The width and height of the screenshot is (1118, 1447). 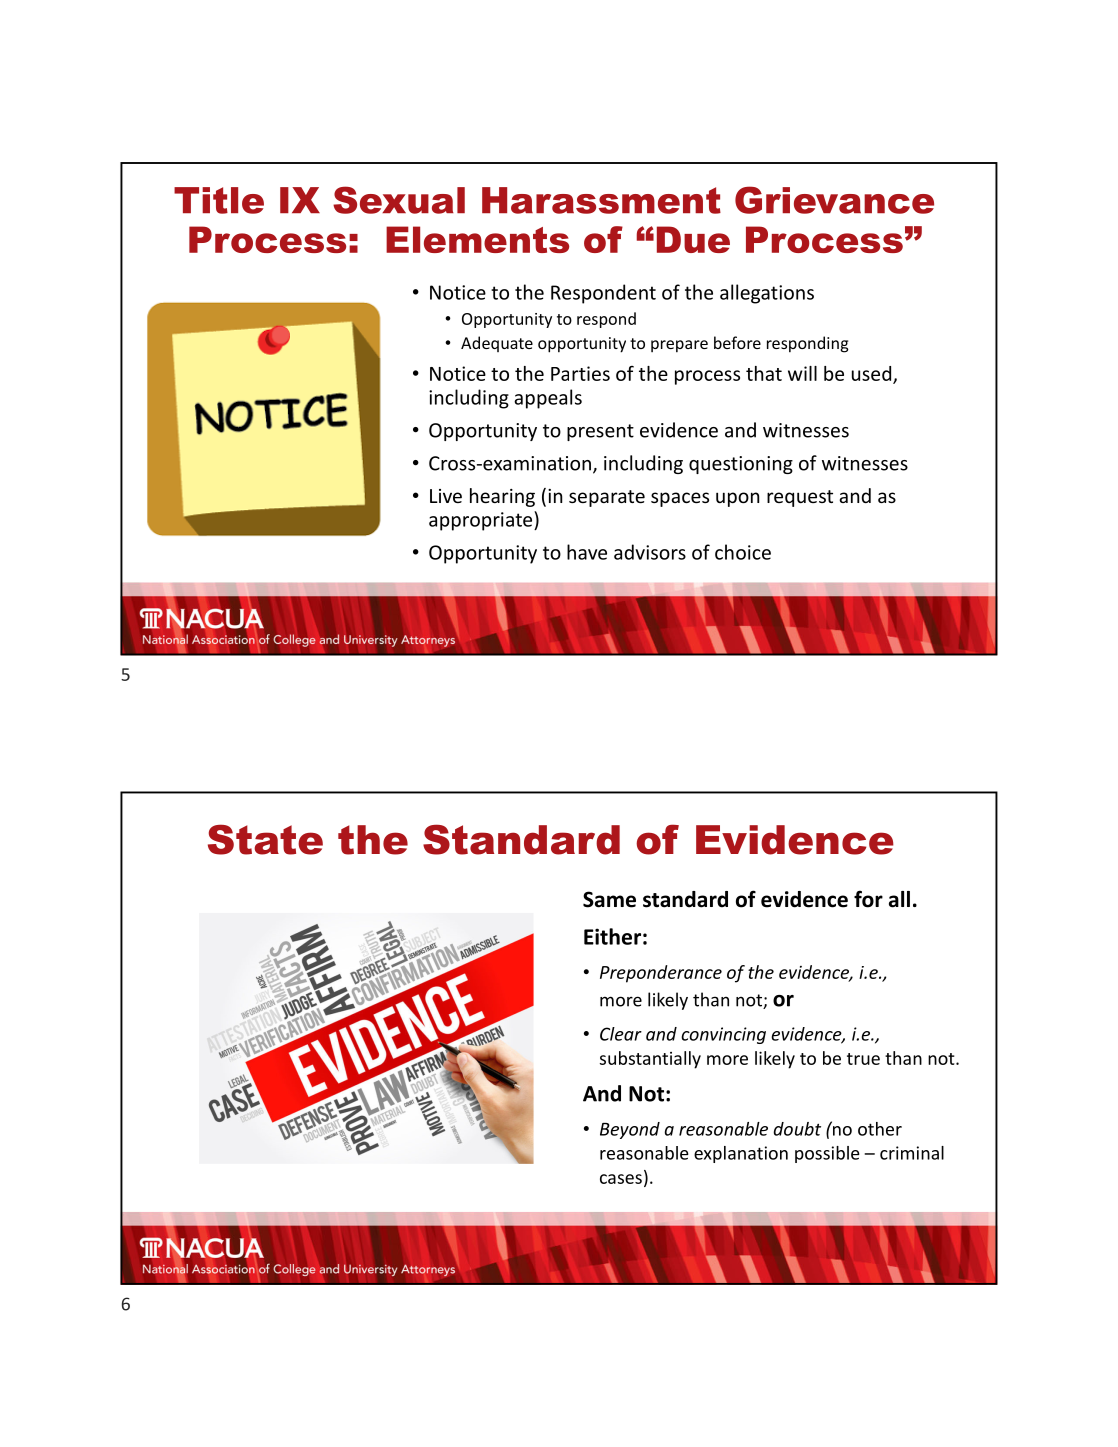 I want to click on Harassment, so click(x=601, y=200).
